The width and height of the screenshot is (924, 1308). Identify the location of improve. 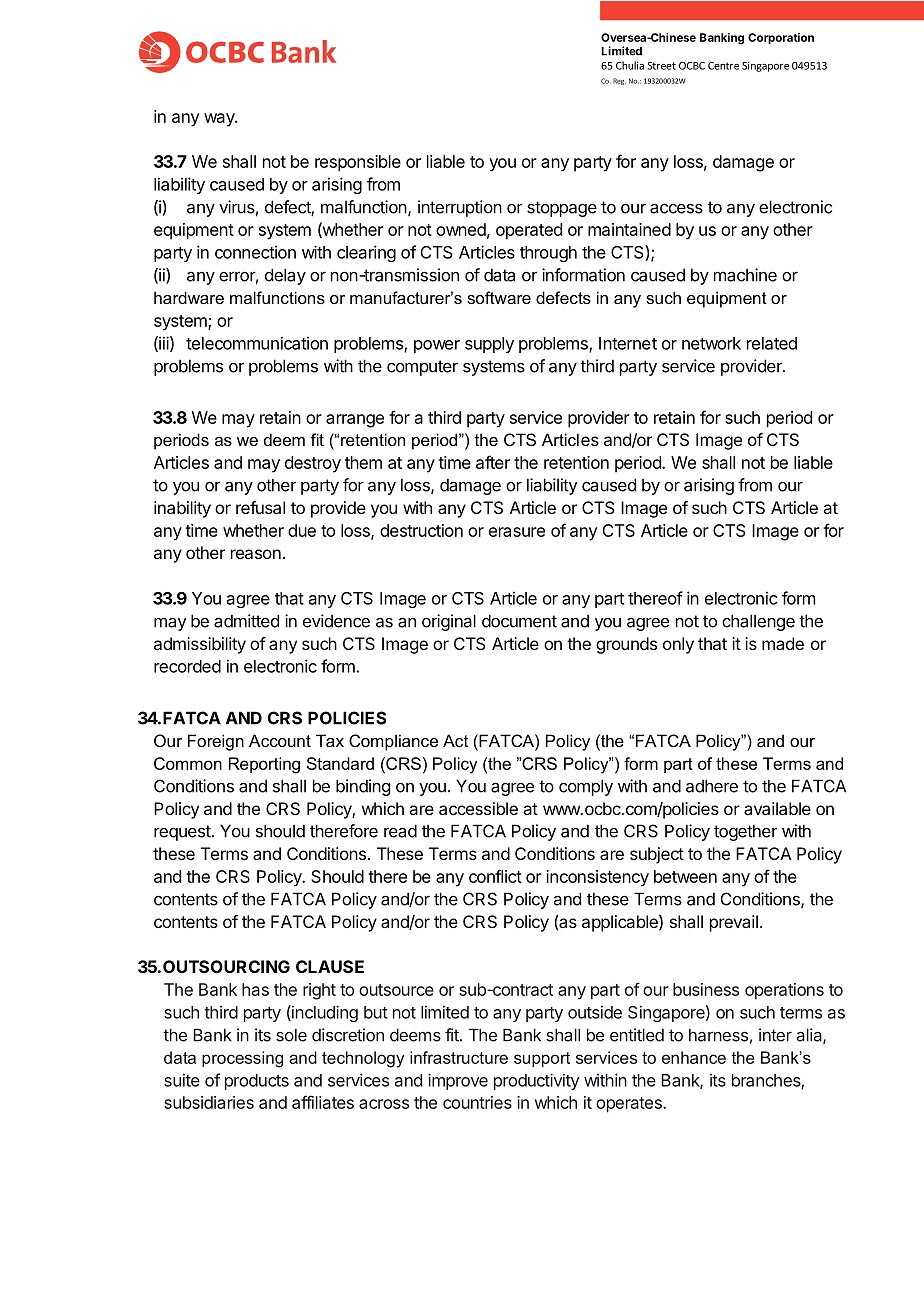
(458, 1081).
